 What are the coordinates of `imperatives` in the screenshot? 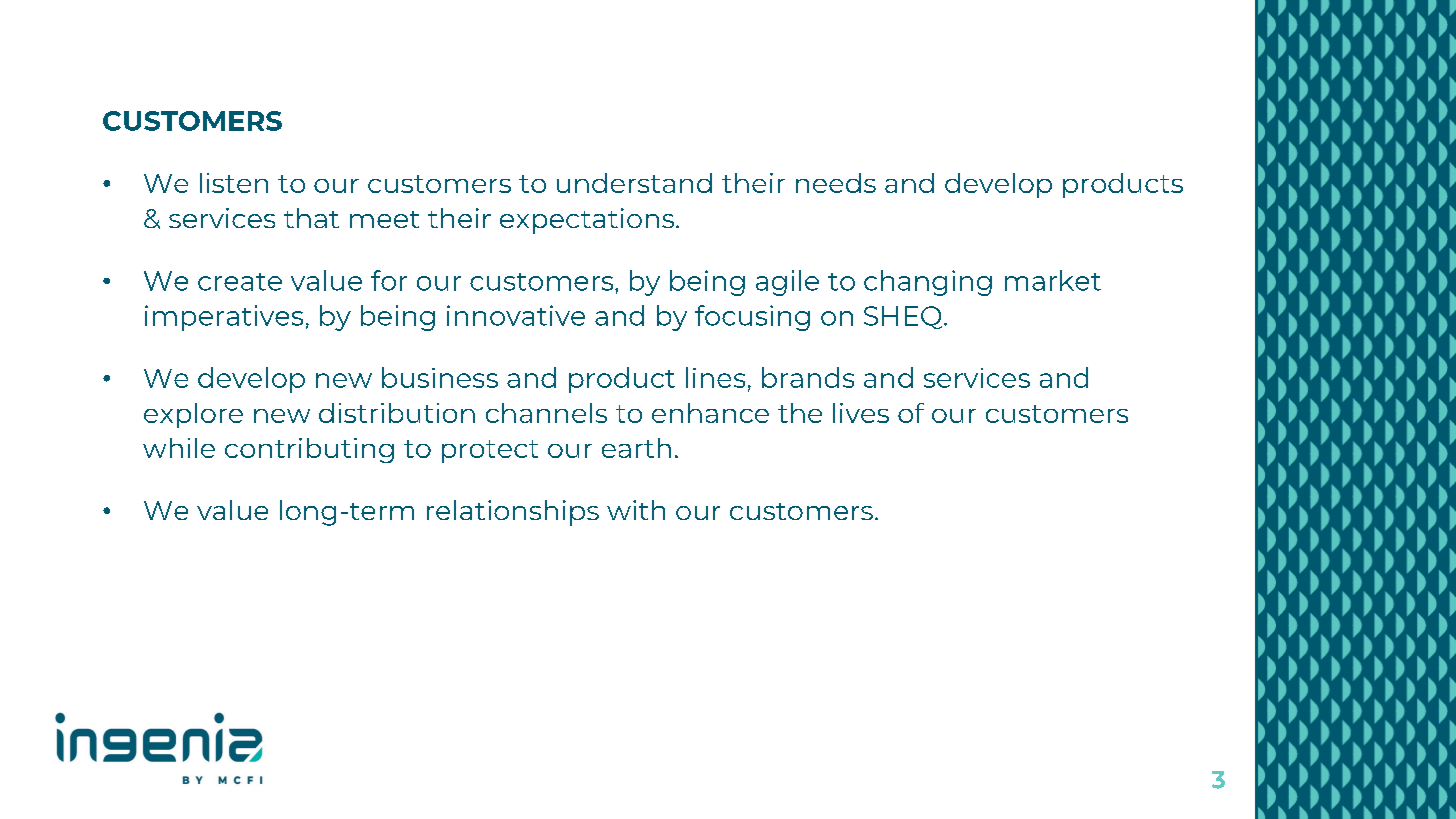 It's located at (224, 318).
